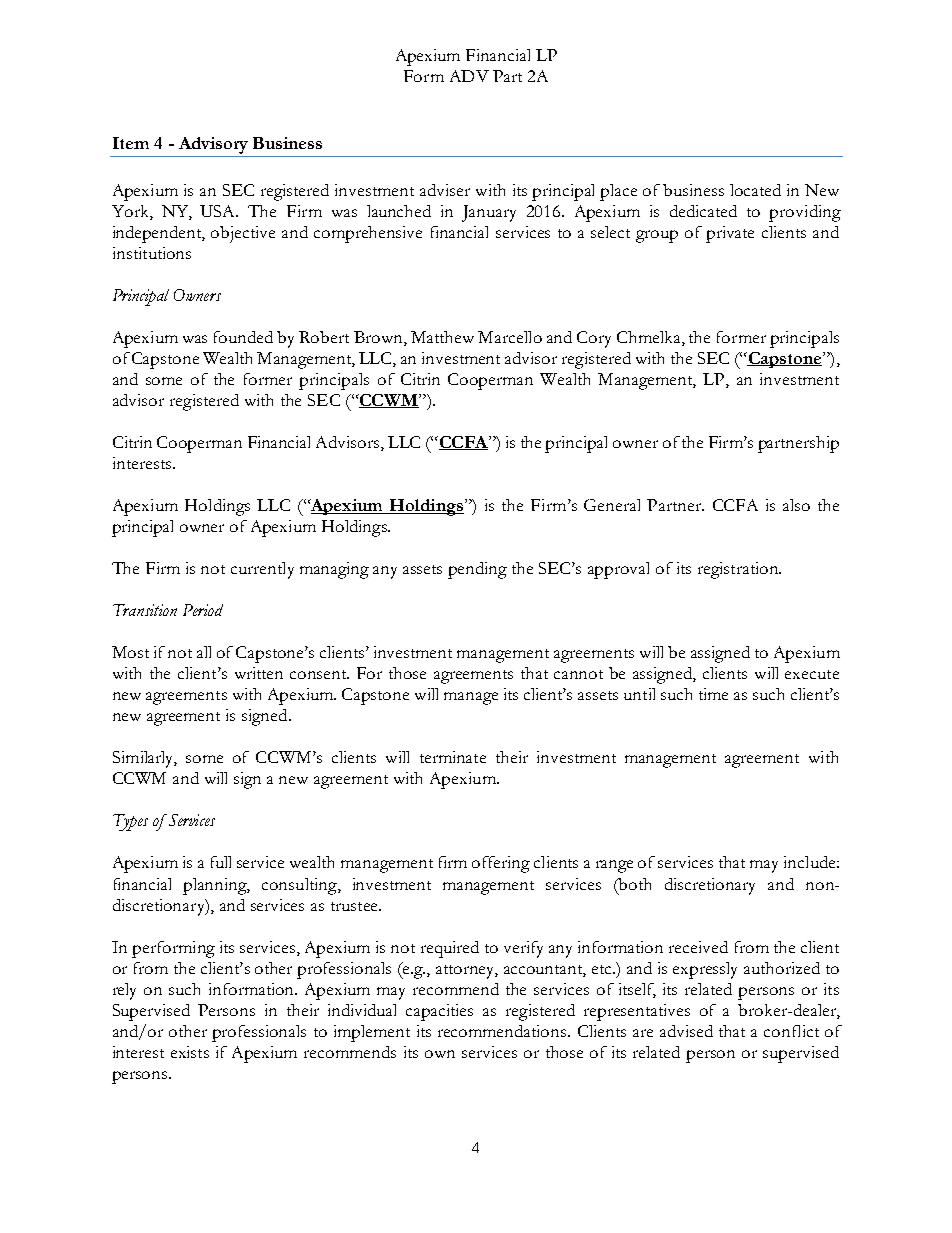 The width and height of the screenshot is (952, 1233). What do you see at coordinates (755, 190) in the screenshot?
I see `located` at bounding box center [755, 190].
